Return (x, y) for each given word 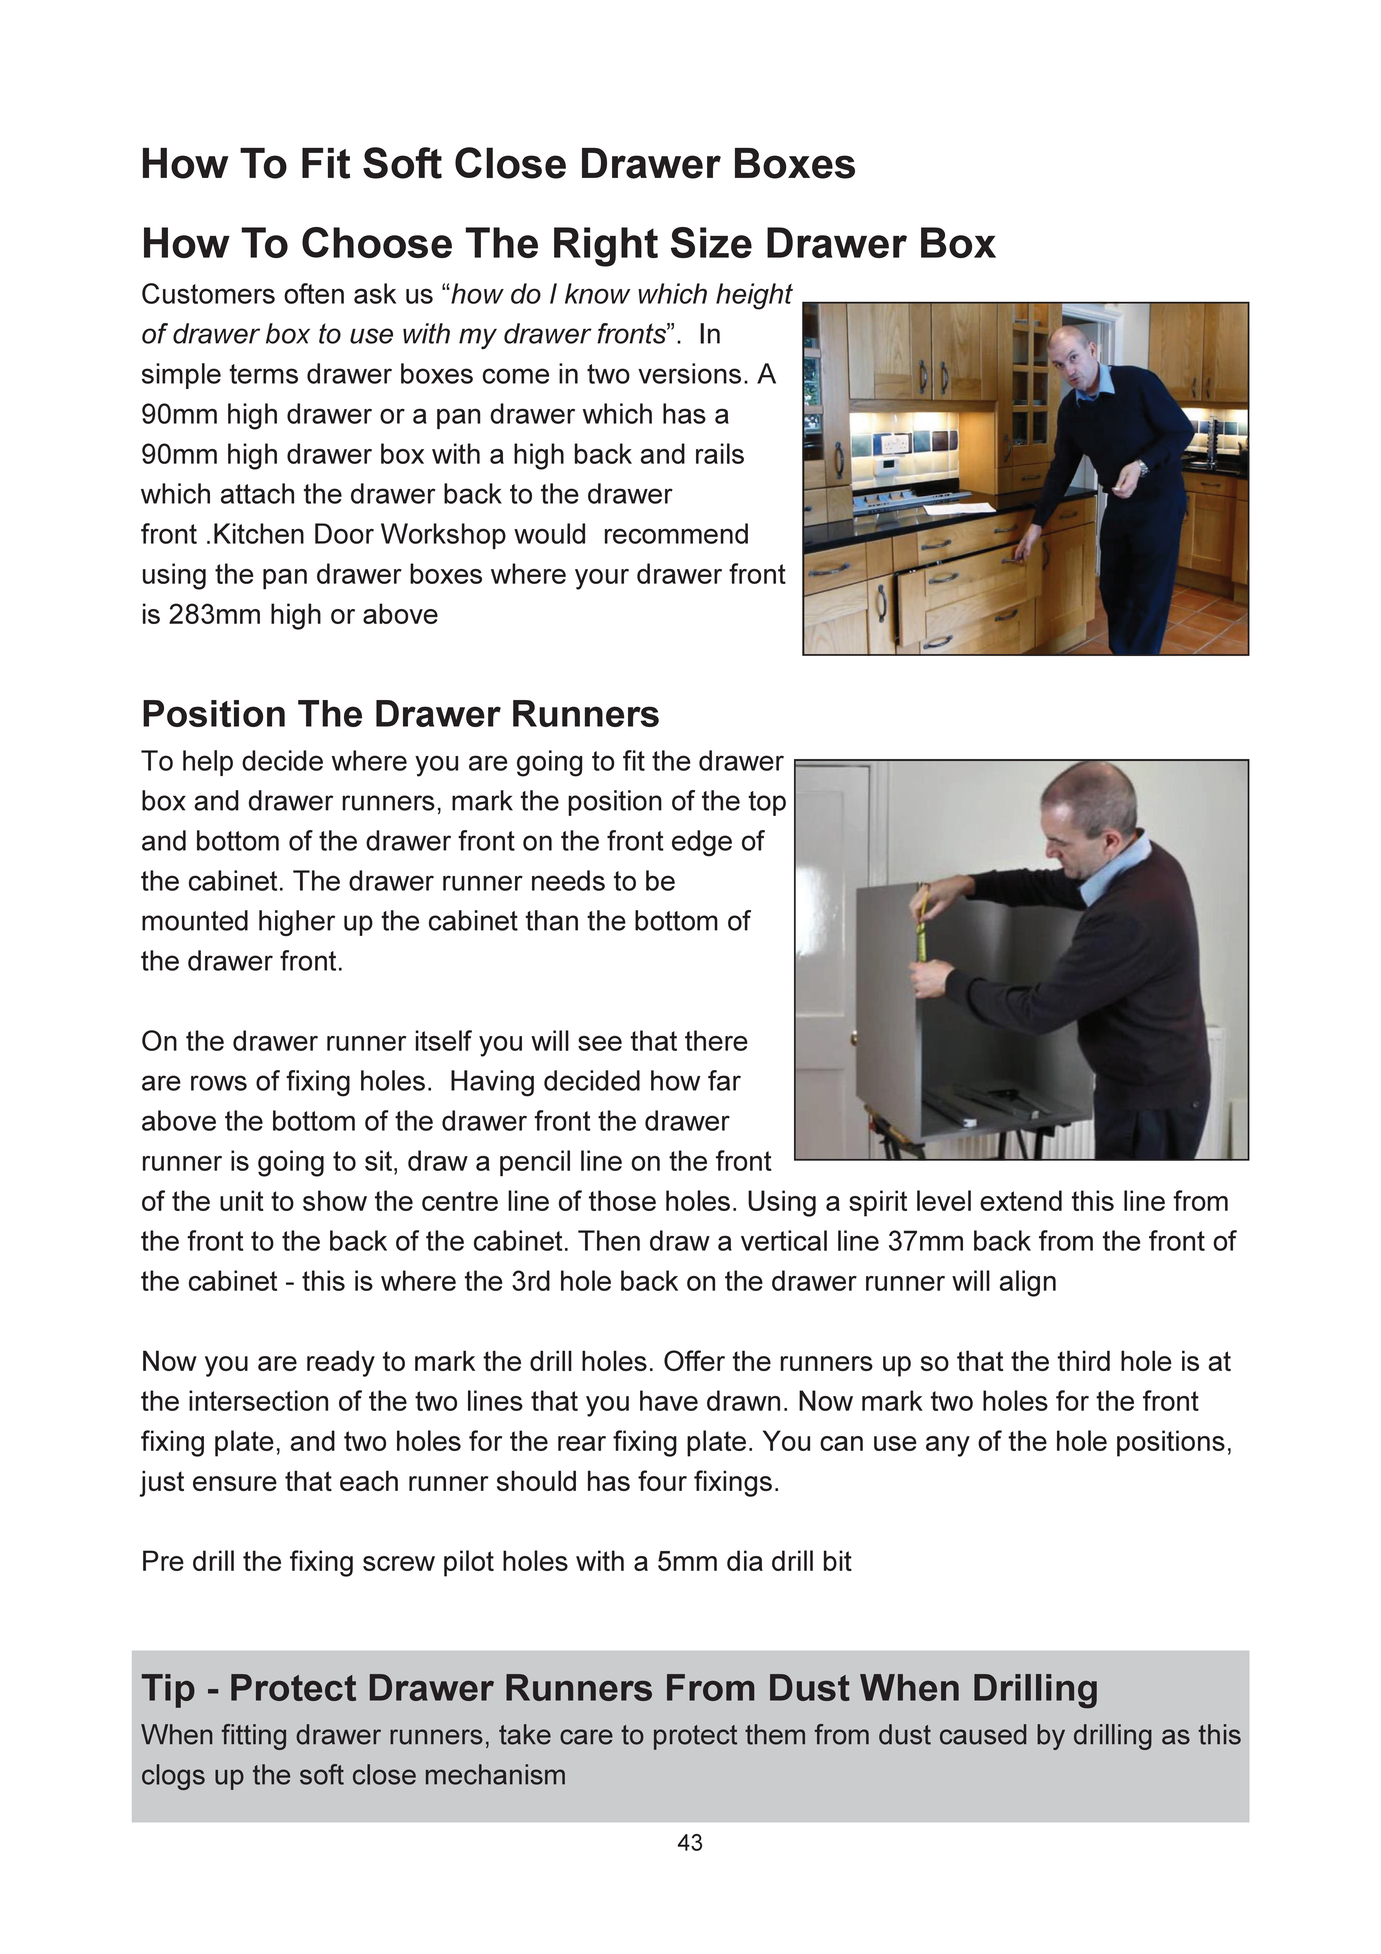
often (314, 293)
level (944, 1200)
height (754, 296)
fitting (254, 1737)
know (597, 293)
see (600, 1043)
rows (219, 1083)
